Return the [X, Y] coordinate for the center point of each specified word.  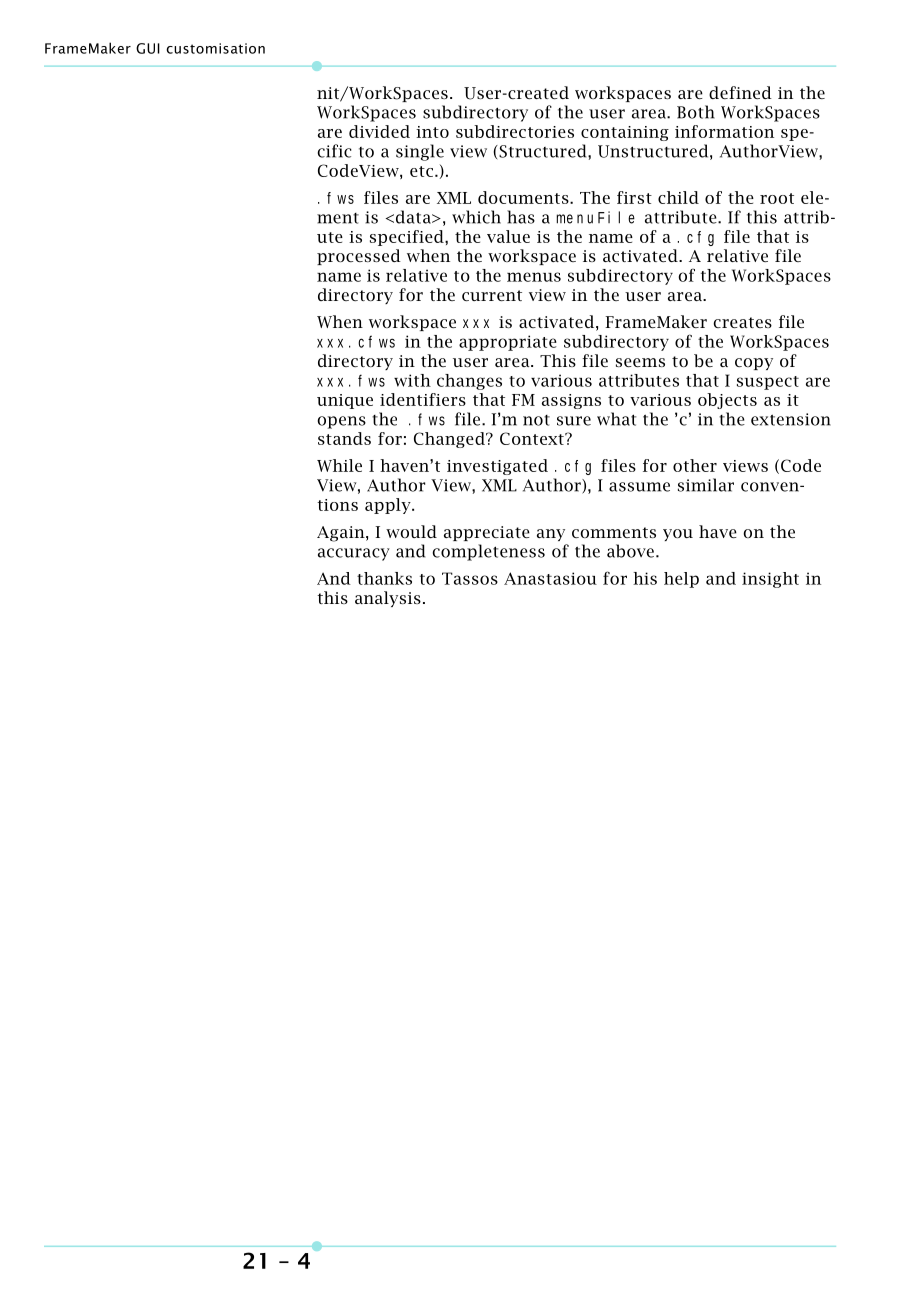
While [339, 465]
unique [345, 401]
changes [469, 382]
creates [742, 322]
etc [421, 171]
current [492, 295]
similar [706, 485]
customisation [215, 48]
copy [754, 364]
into [432, 132]
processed [359, 257]
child [678, 197]
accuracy [354, 554]
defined [740, 92]
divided [379, 131]
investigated [497, 467]
